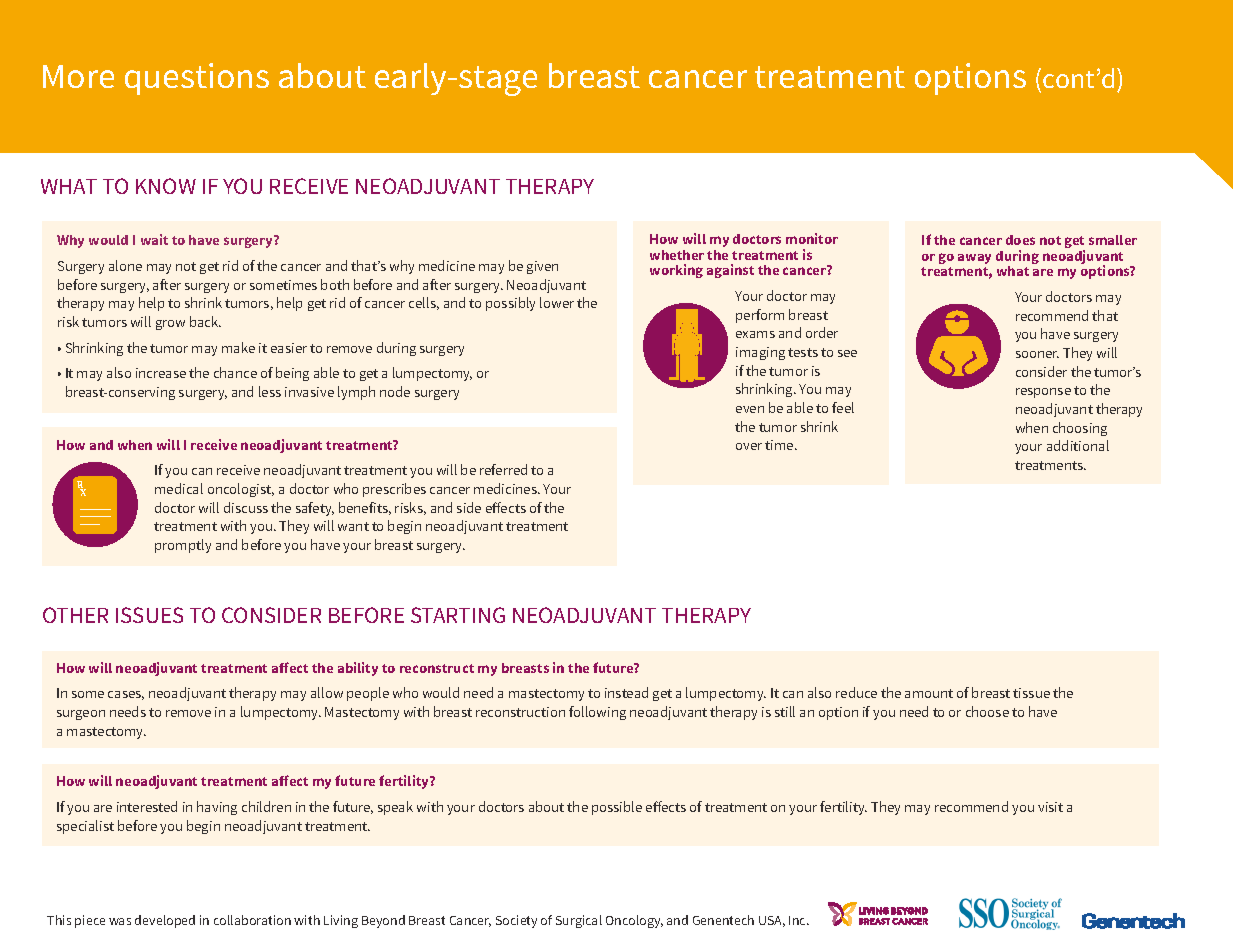  What do you see at coordinates (974, 259) in the page?
I see `away` at bounding box center [974, 259].
